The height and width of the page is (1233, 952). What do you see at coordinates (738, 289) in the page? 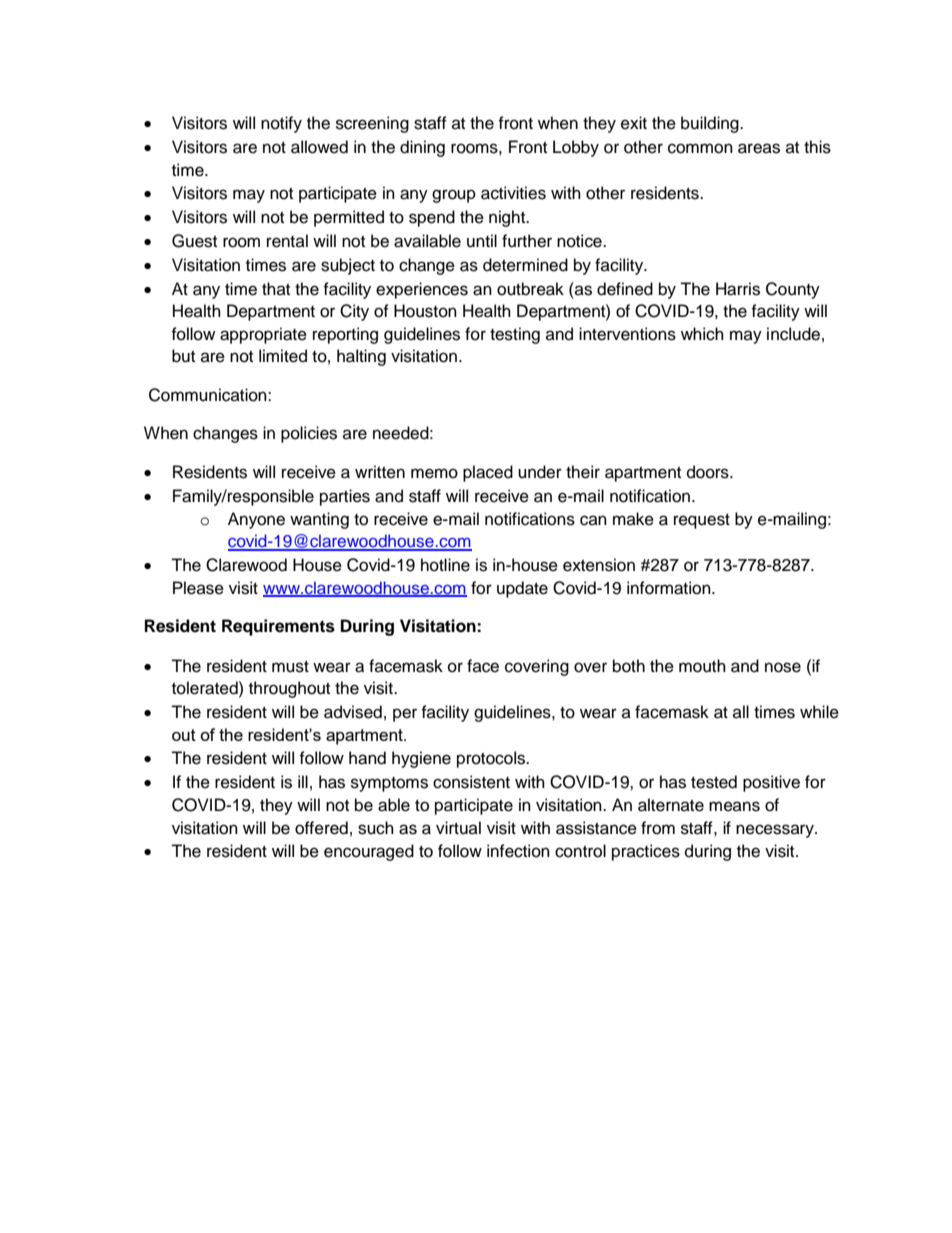
I see `Harris` at bounding box center [738, 289].
